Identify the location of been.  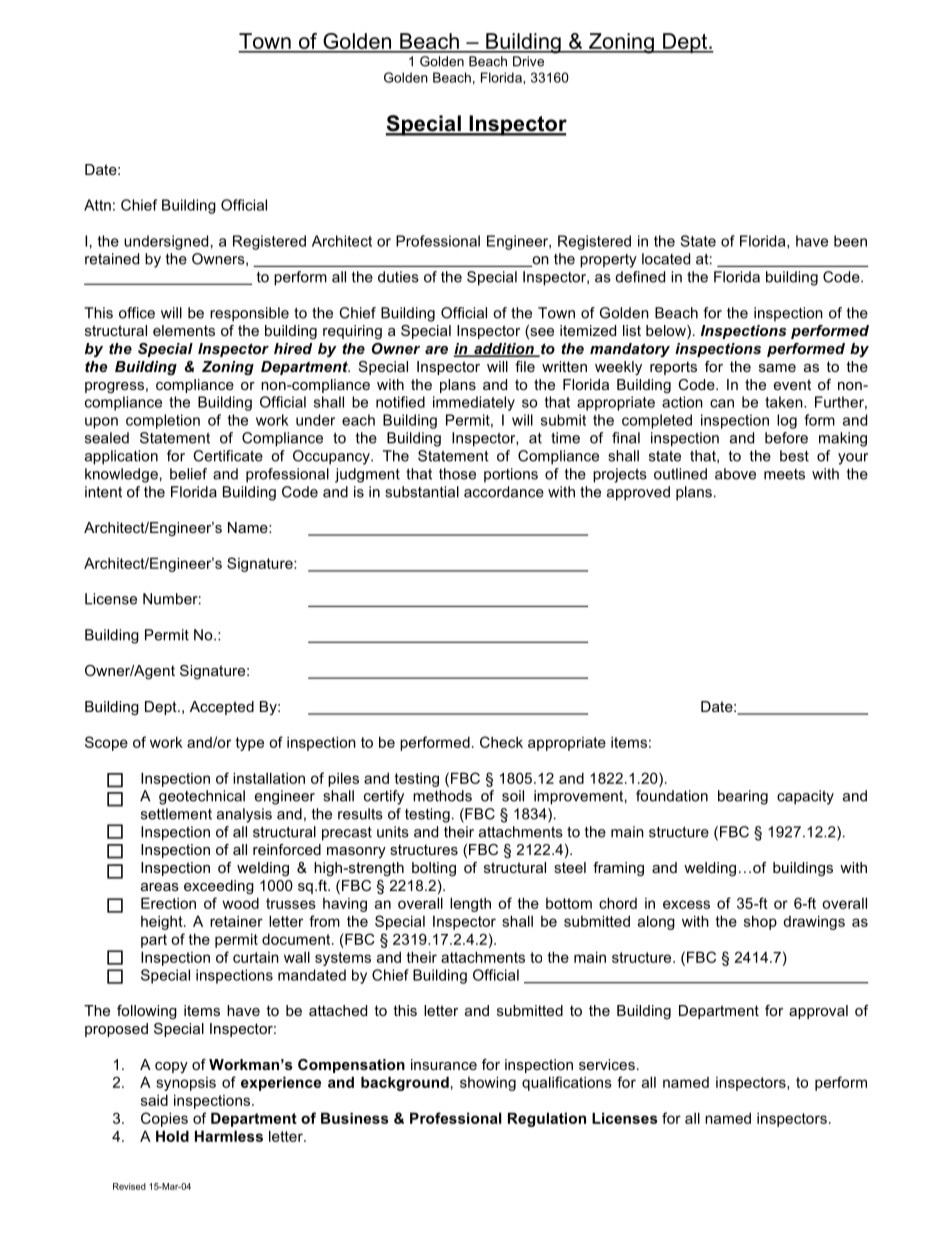
(850, 241).
